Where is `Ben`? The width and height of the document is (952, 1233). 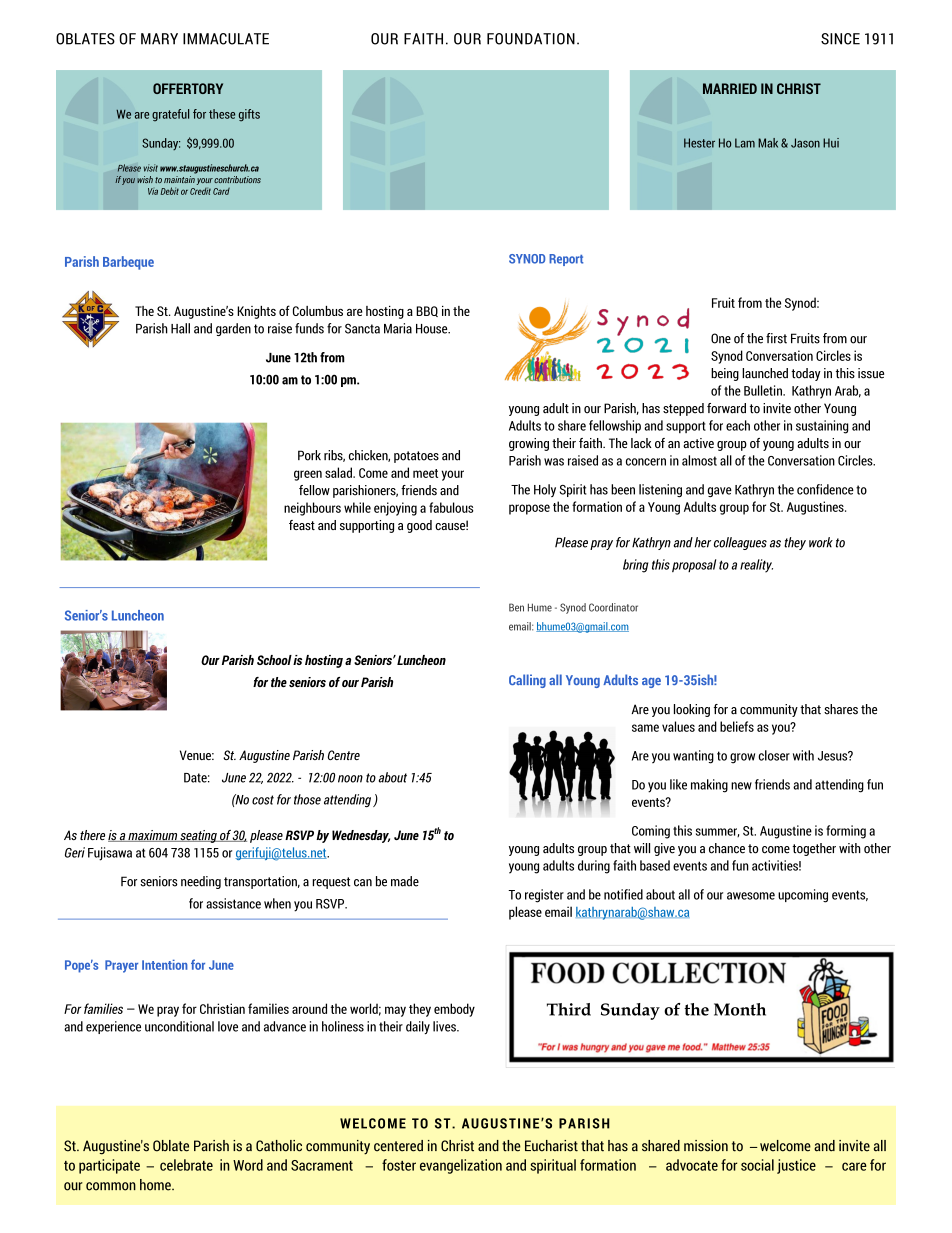
Ben is located at coordinates (516, 607).
